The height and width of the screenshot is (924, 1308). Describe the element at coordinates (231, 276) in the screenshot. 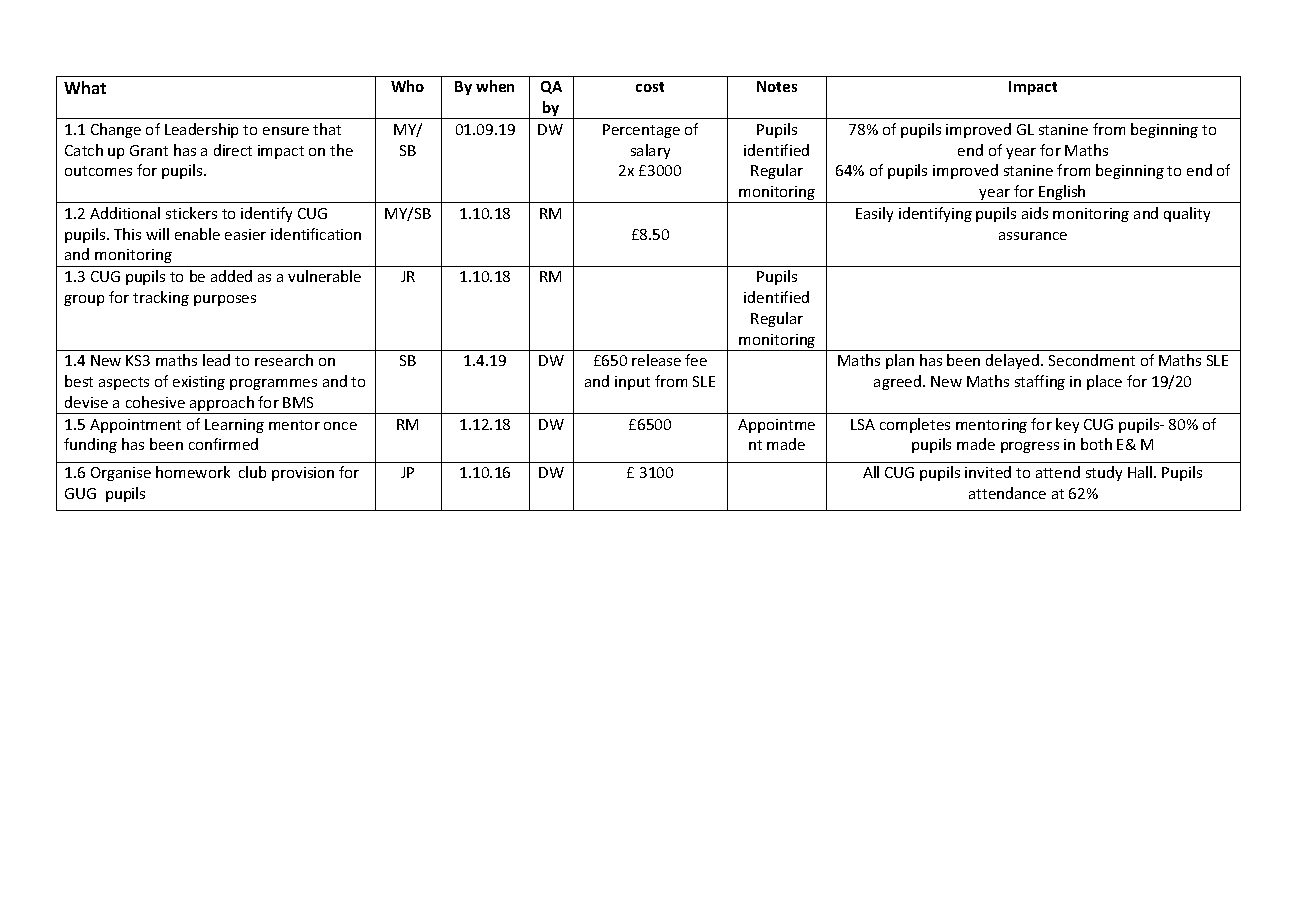

I see `added` at that location.
